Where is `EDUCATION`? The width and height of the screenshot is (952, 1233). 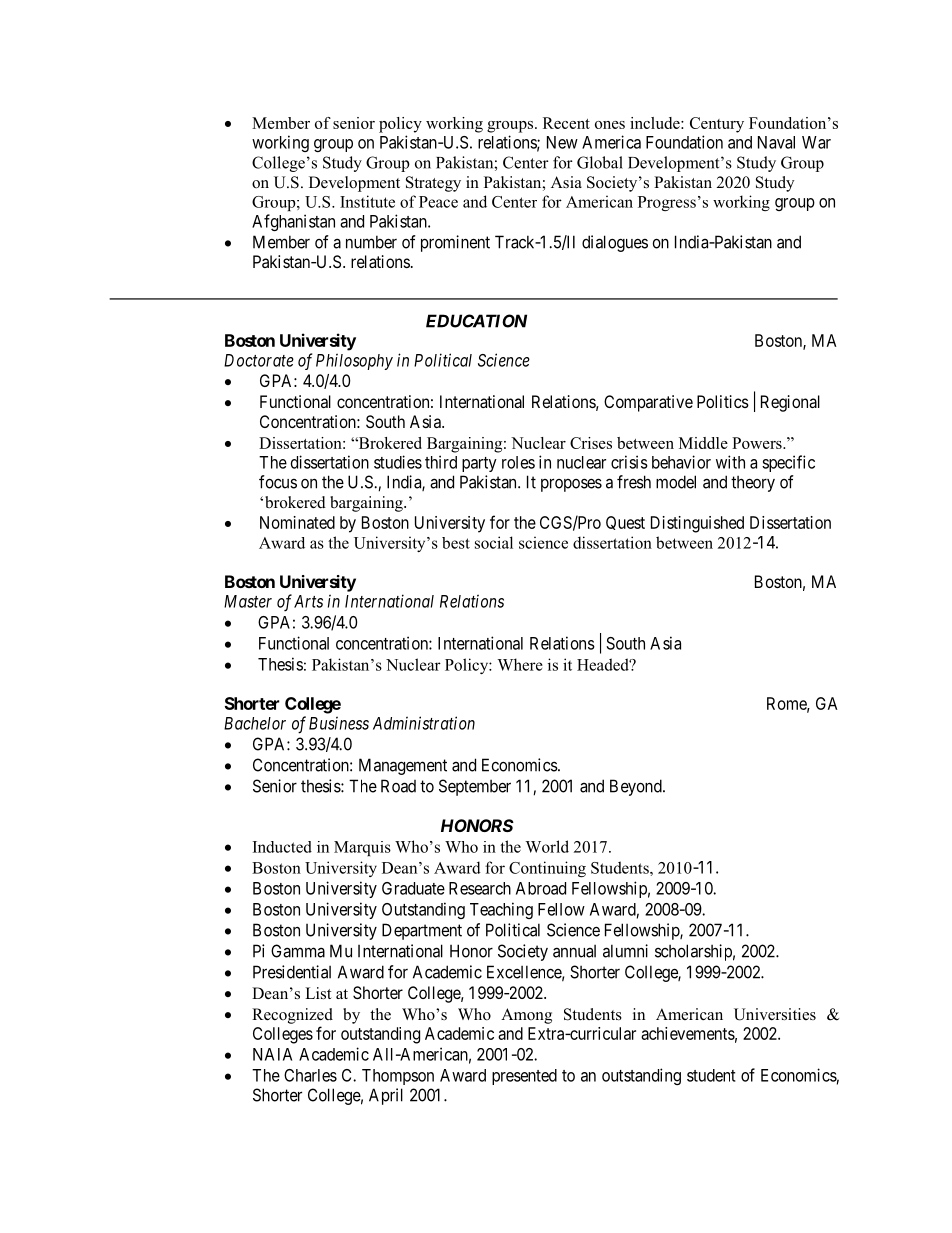 EDUCATION is located at coordinates (476, 321).
